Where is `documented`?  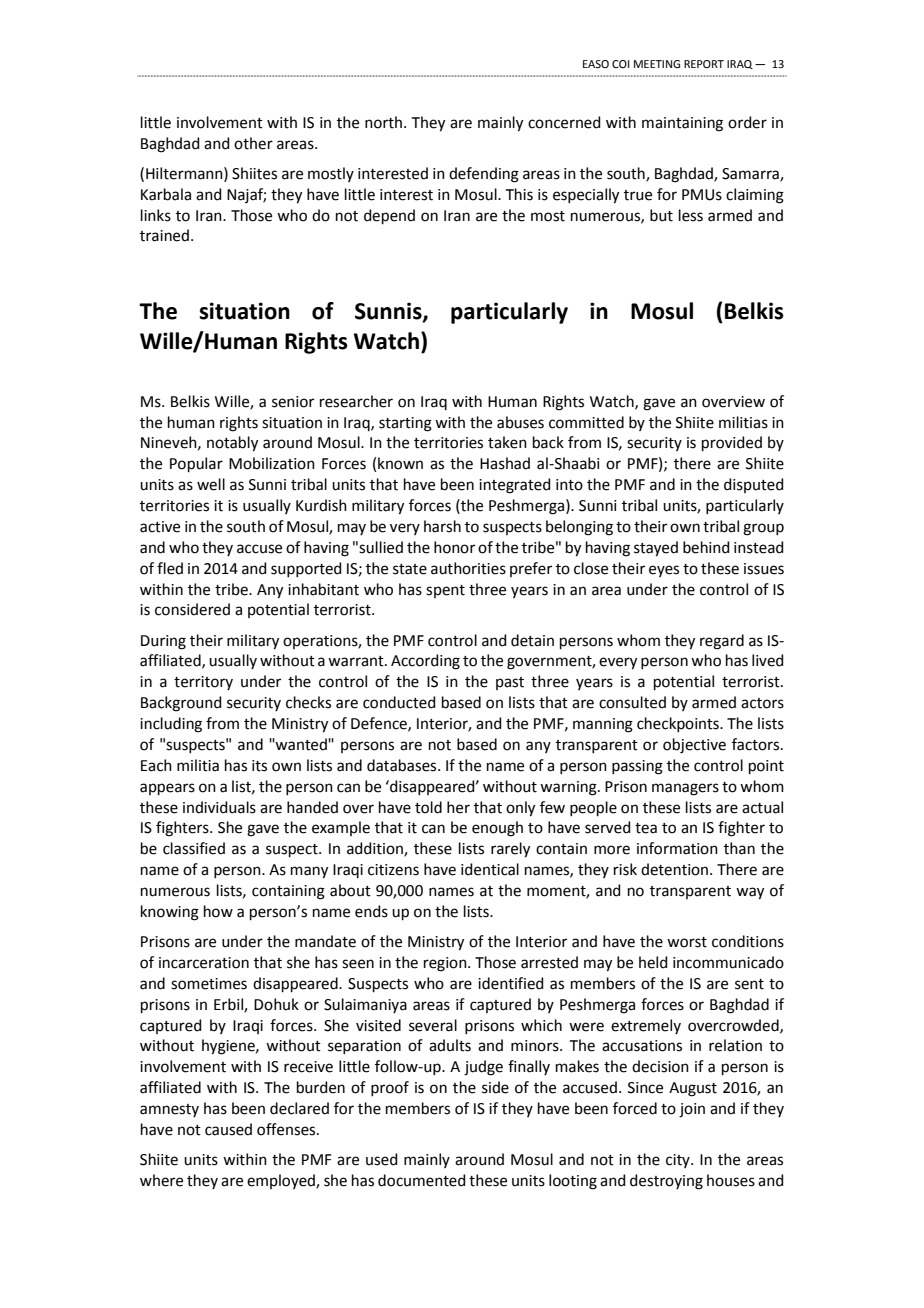
documented is located at coordinates (422, 1180).
